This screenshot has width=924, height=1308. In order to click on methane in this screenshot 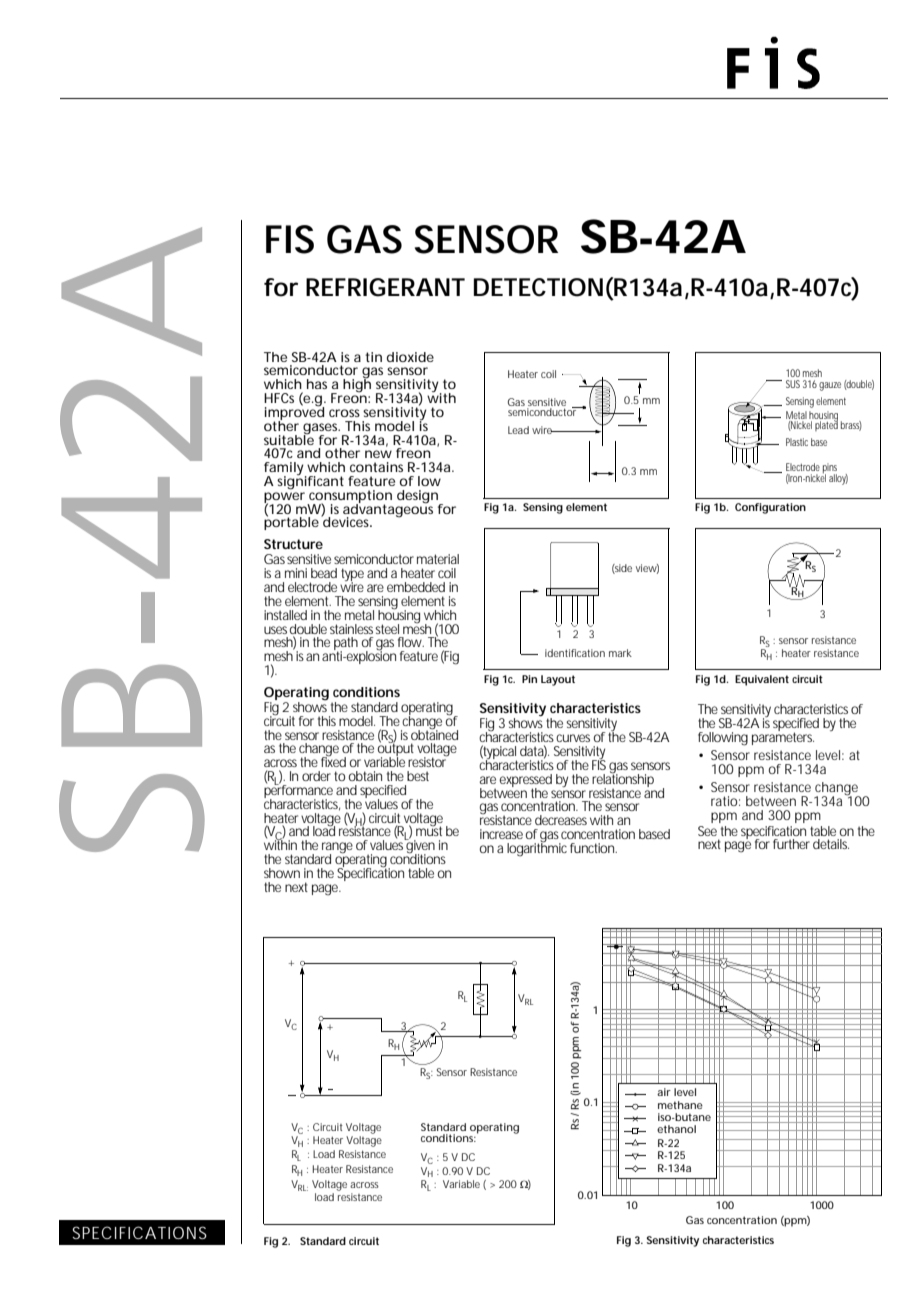, I will do `click(680, 1105)`.
